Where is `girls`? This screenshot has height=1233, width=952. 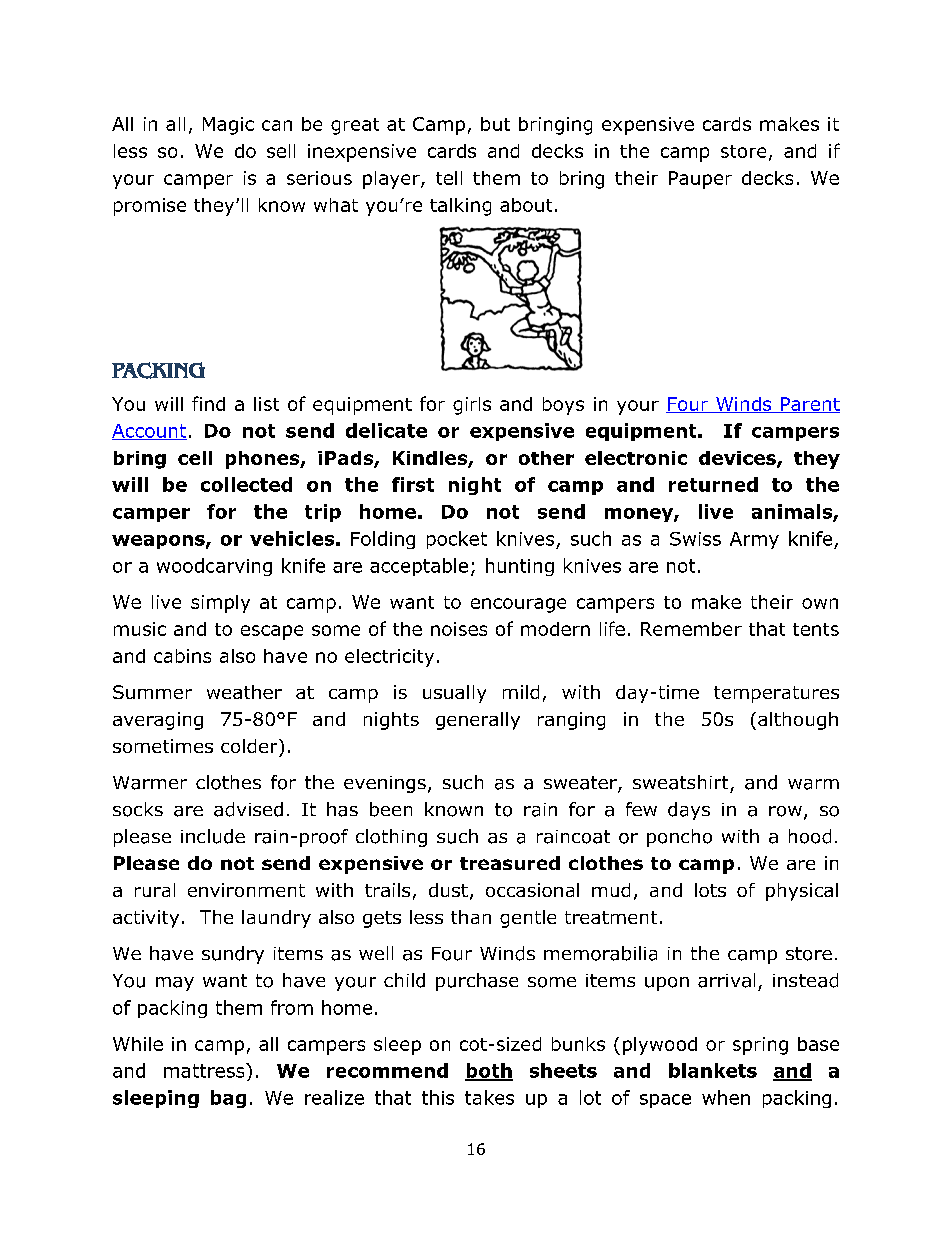
girls is located at coordinates (472, 406).
